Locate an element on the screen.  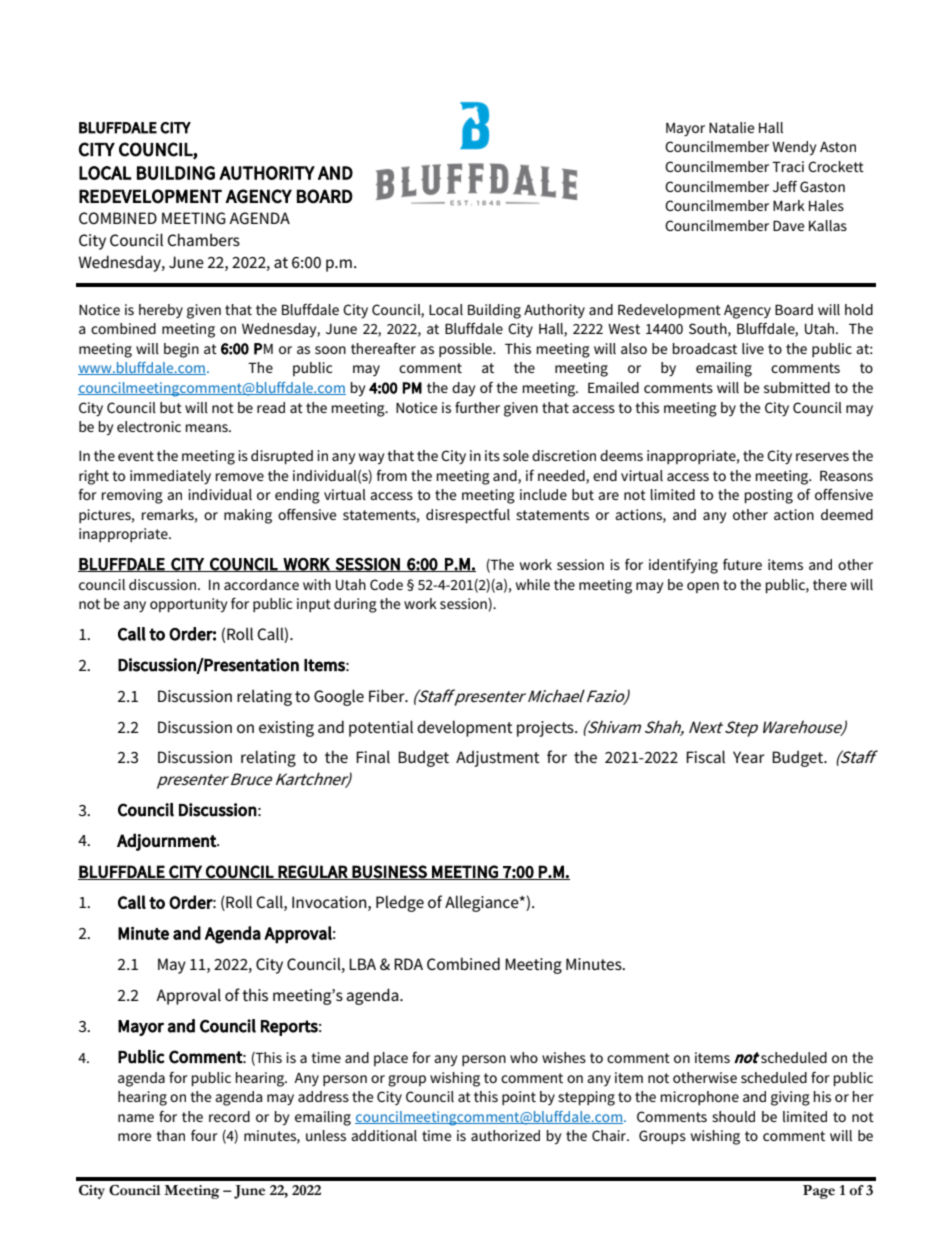
opportunity is located at coordinates (189, 605).
